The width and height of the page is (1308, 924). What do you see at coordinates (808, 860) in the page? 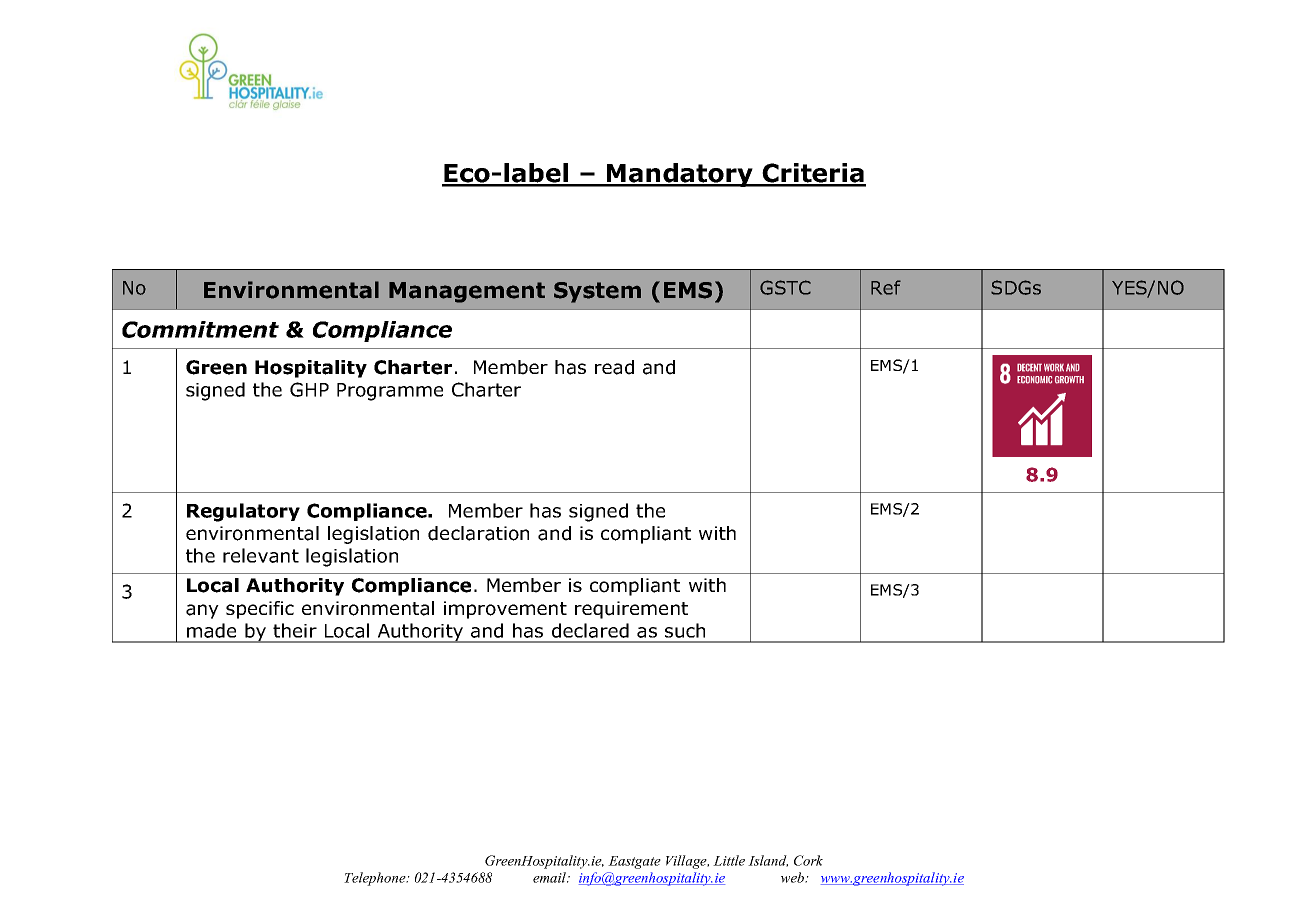
I see `Cork` at bounding box center [808, 860].
